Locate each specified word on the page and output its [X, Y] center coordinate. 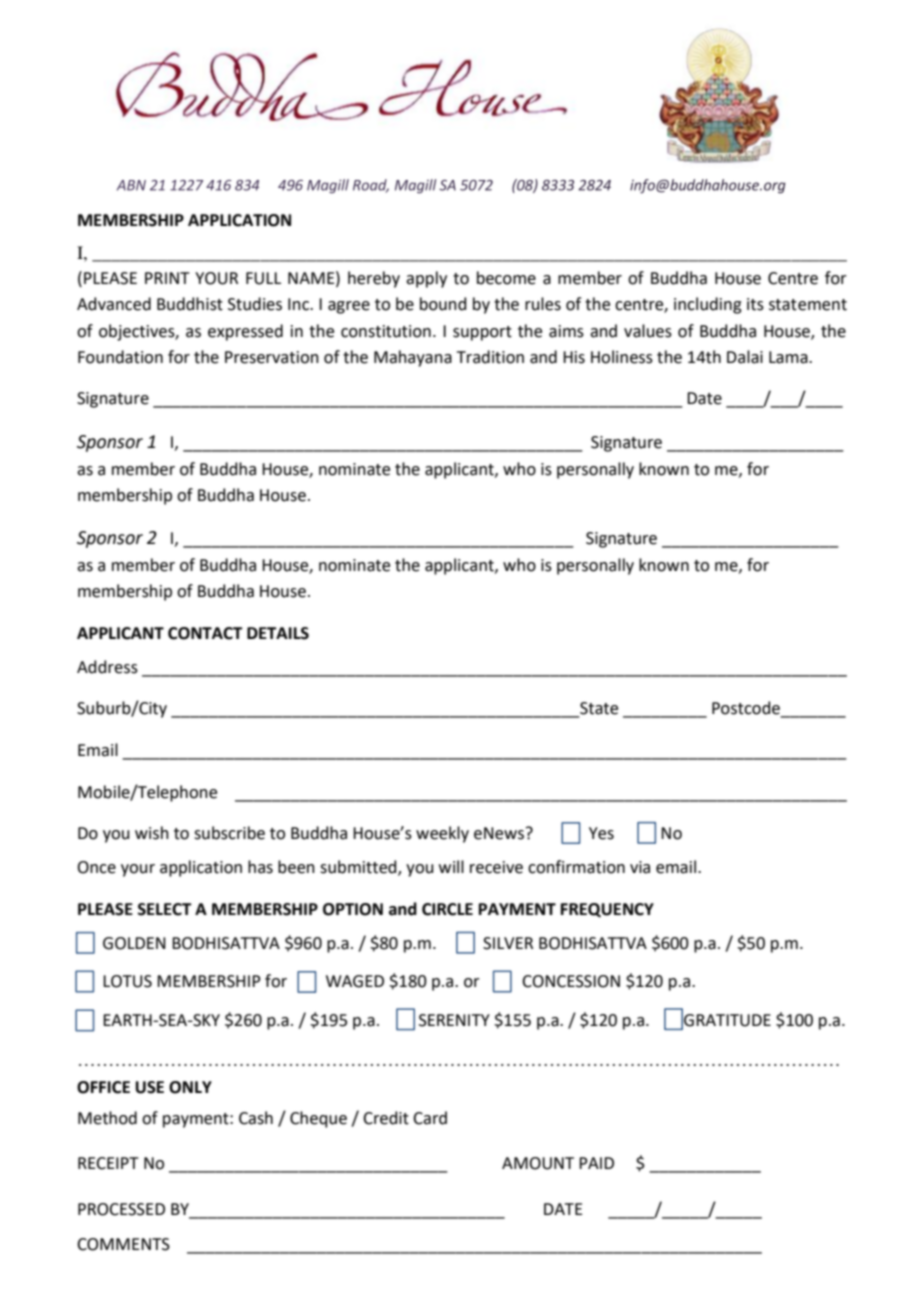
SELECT [165, 909]
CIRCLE [447, 909]
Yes [601, 833]
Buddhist [190, 304]
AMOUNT [538, 1163]
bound [443, 304]
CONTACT [205, 633]
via [640, 867]
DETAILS [278, 633]
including [708, 305]
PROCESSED [121, 1209]
